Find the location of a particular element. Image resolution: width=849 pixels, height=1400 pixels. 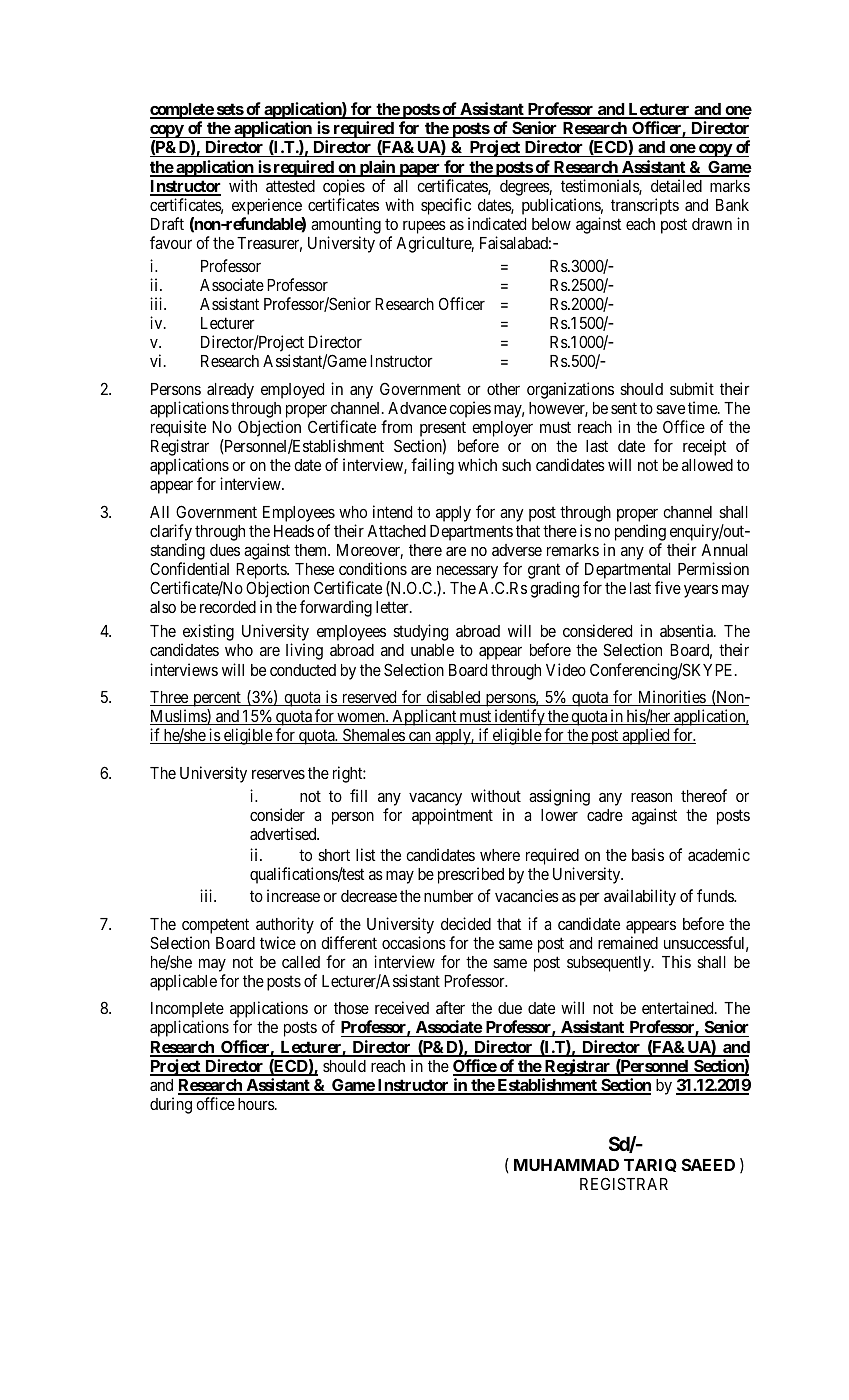

experience is located at coordinates (267, 206).
